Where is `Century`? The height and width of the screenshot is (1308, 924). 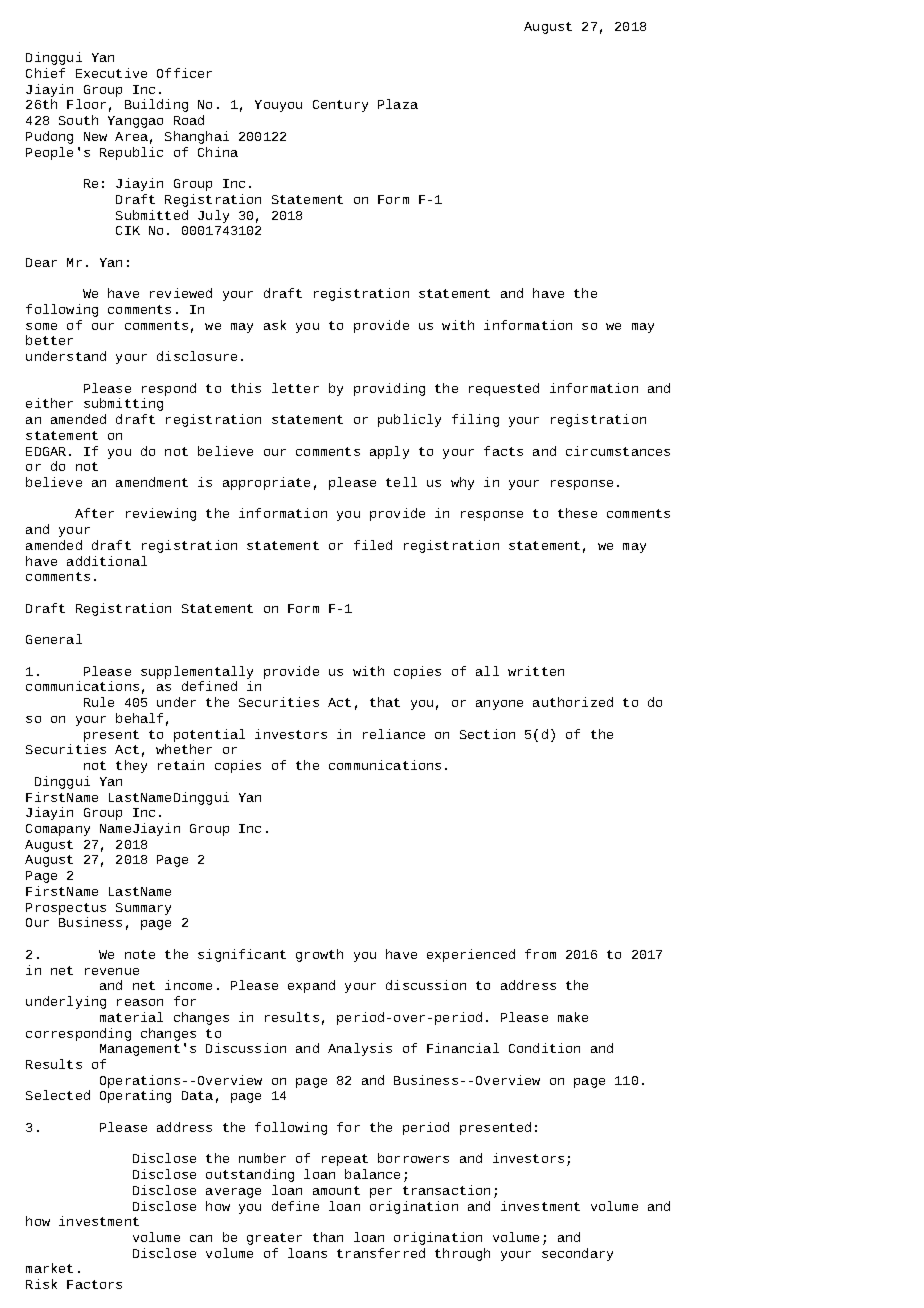 Century is located at coordinates (340, 106).
